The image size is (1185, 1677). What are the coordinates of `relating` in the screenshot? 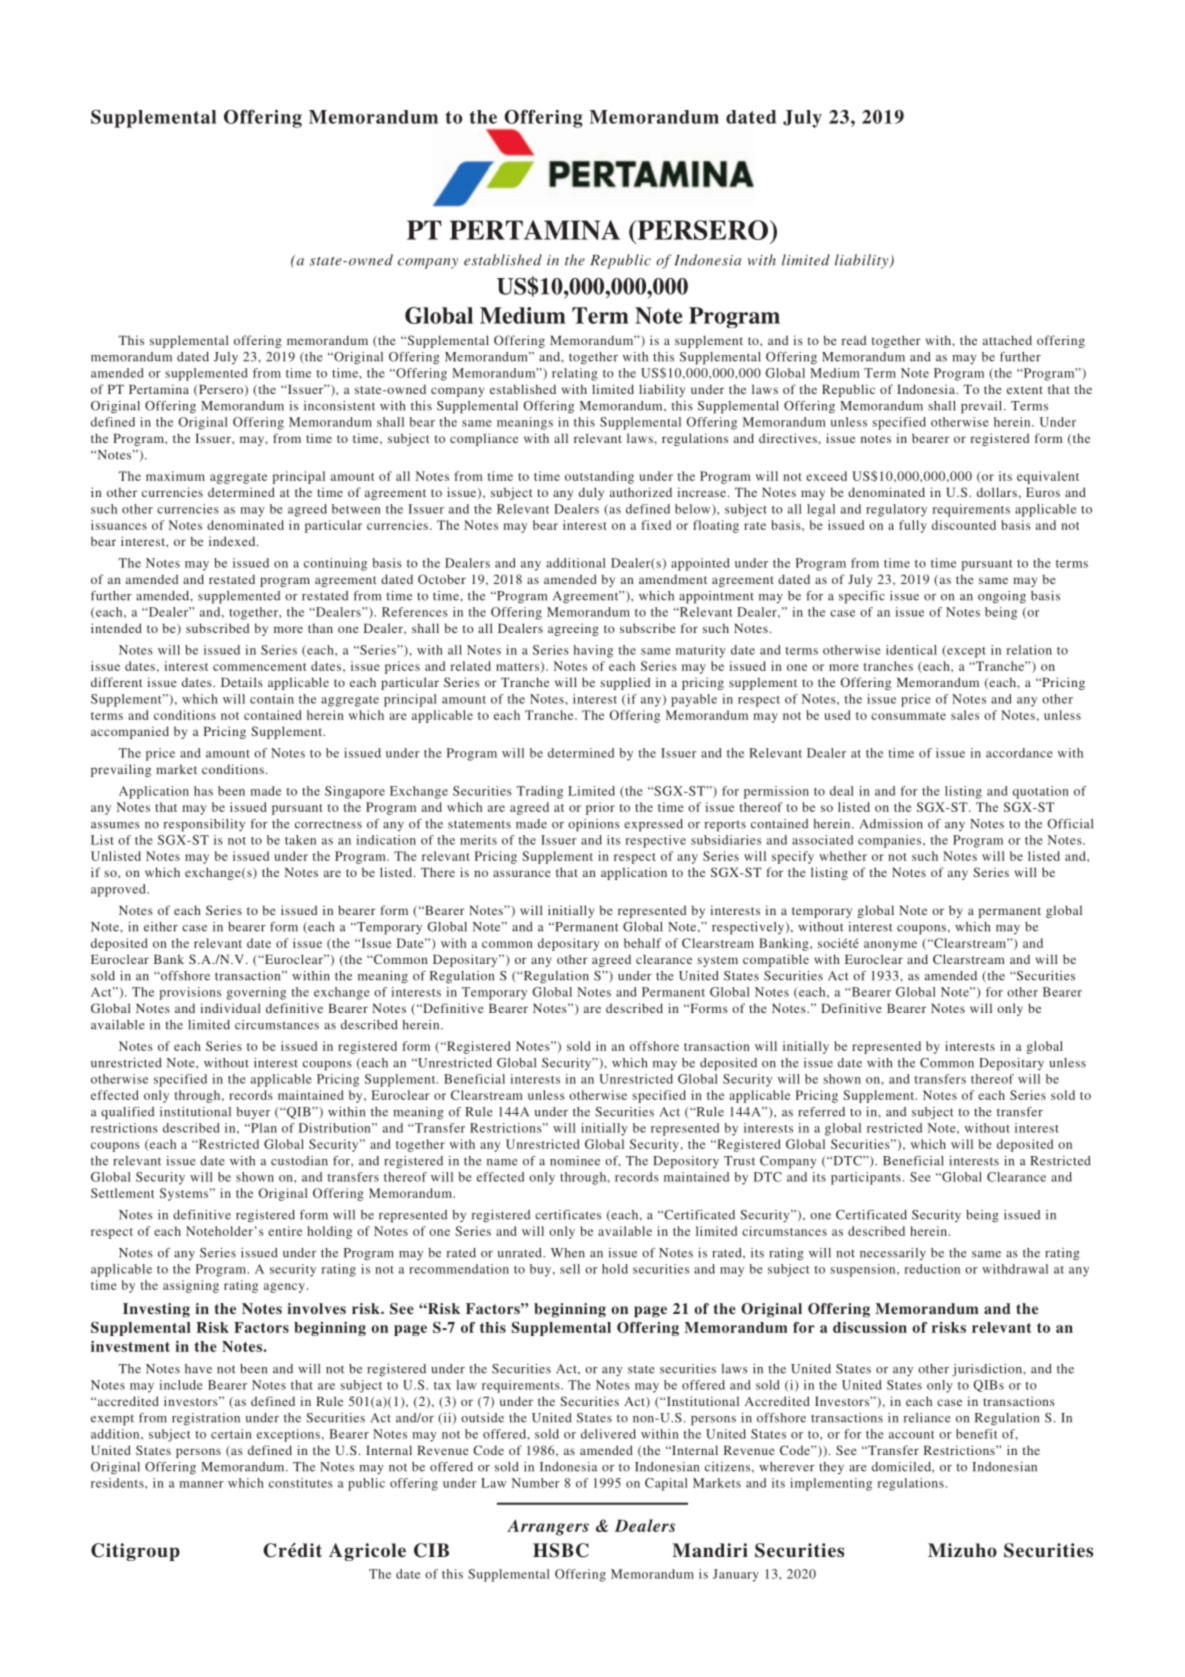 It's located at (575, 374).
